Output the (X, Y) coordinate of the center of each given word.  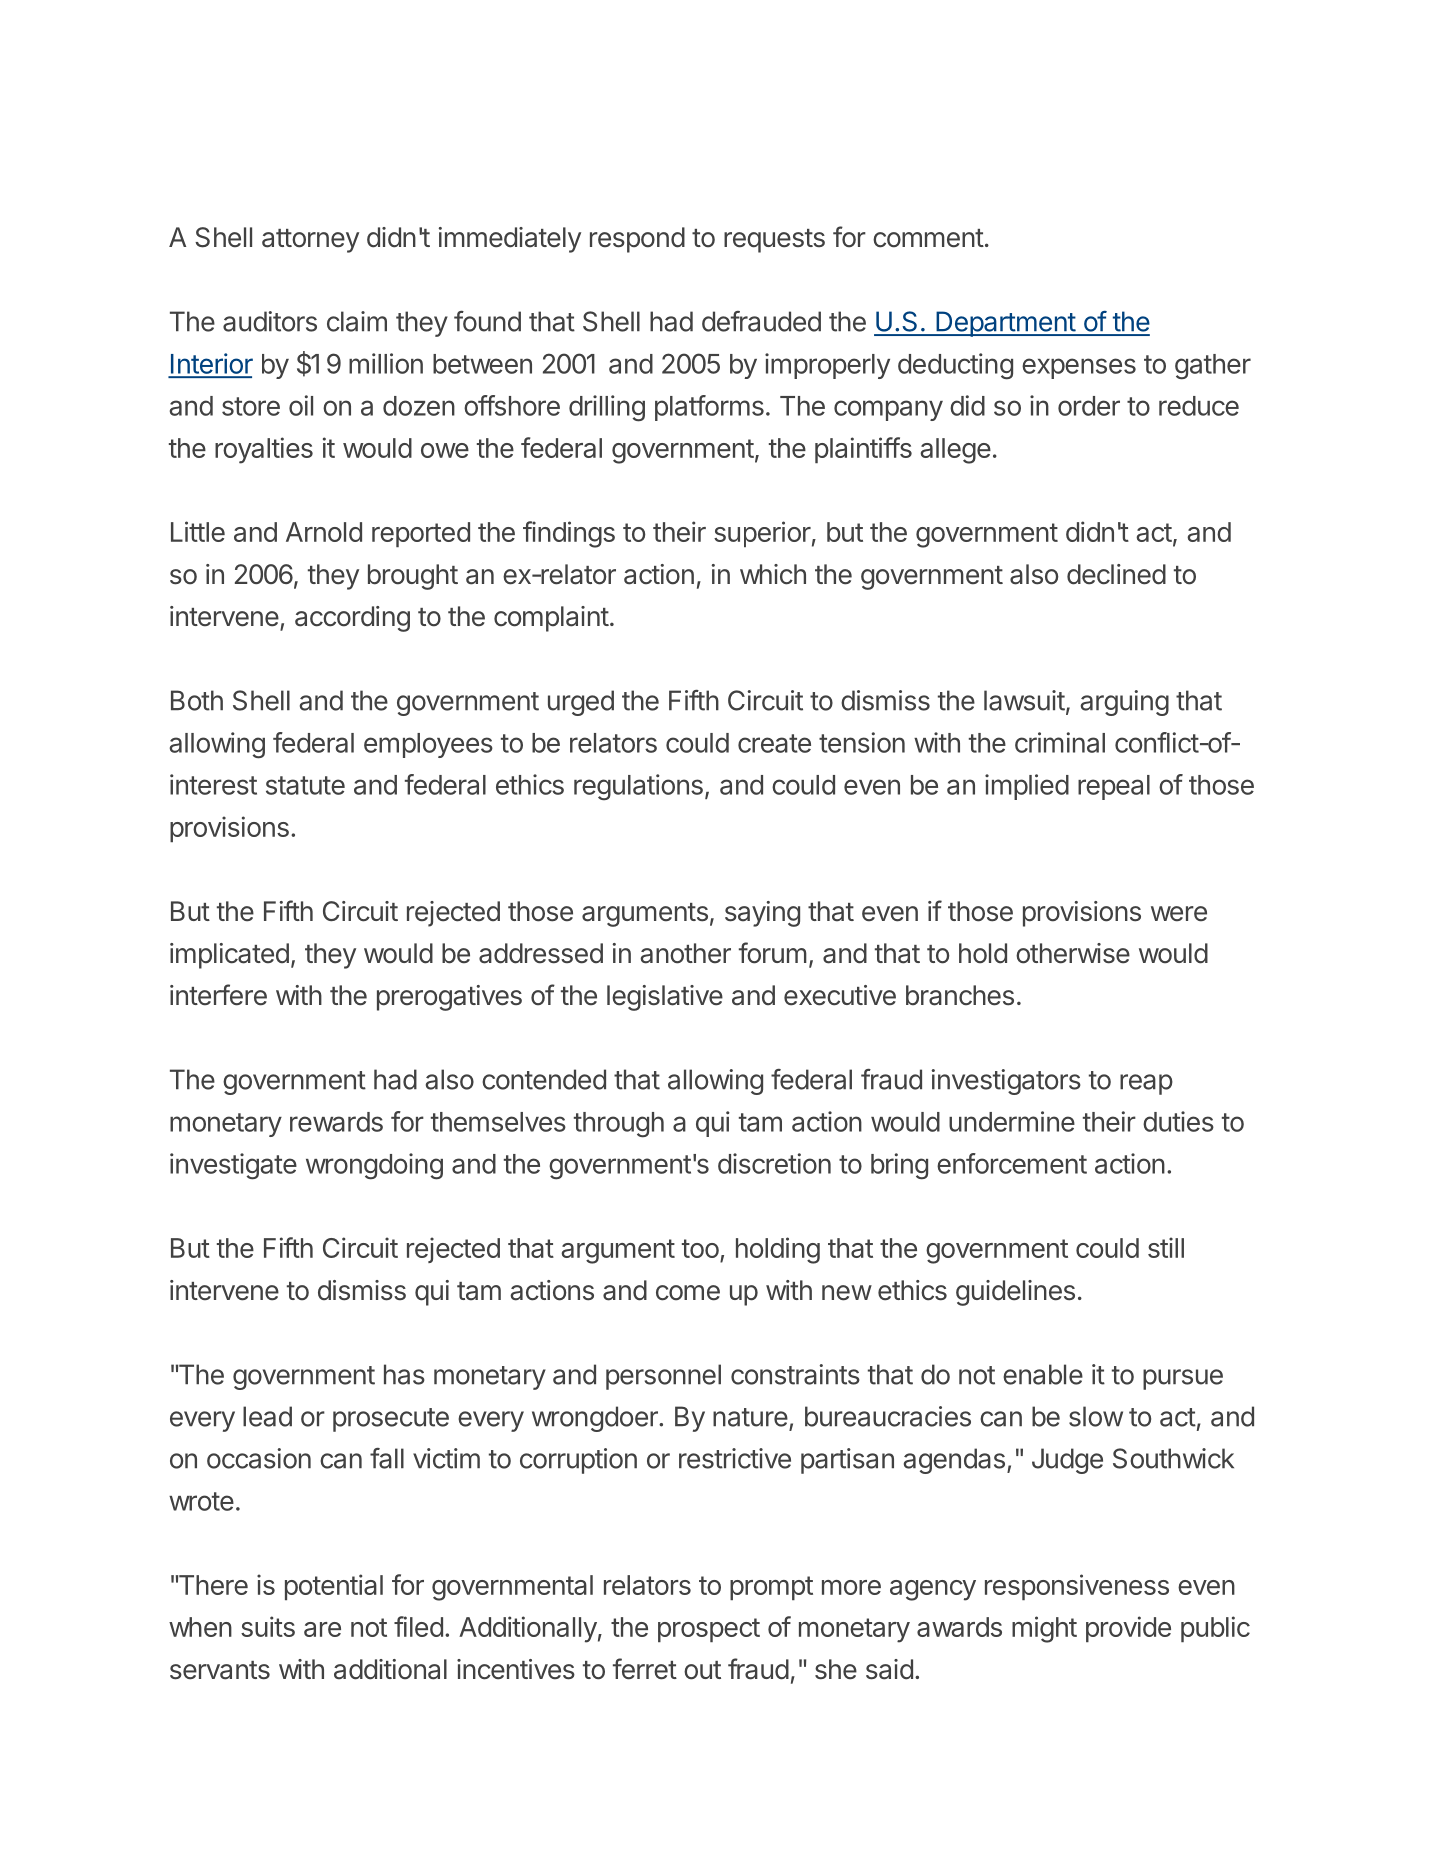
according (352, 619)
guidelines (1015, 1293)
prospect (709, 1630)
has (404, 1374)
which (773, 574)
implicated (229, 956)
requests (774, 241)
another (685, 953)
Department (1005, 324)
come (688, 1293)
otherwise (1073, 953)
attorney (310, 241)
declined (1116, 574)
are (322, 1629)
